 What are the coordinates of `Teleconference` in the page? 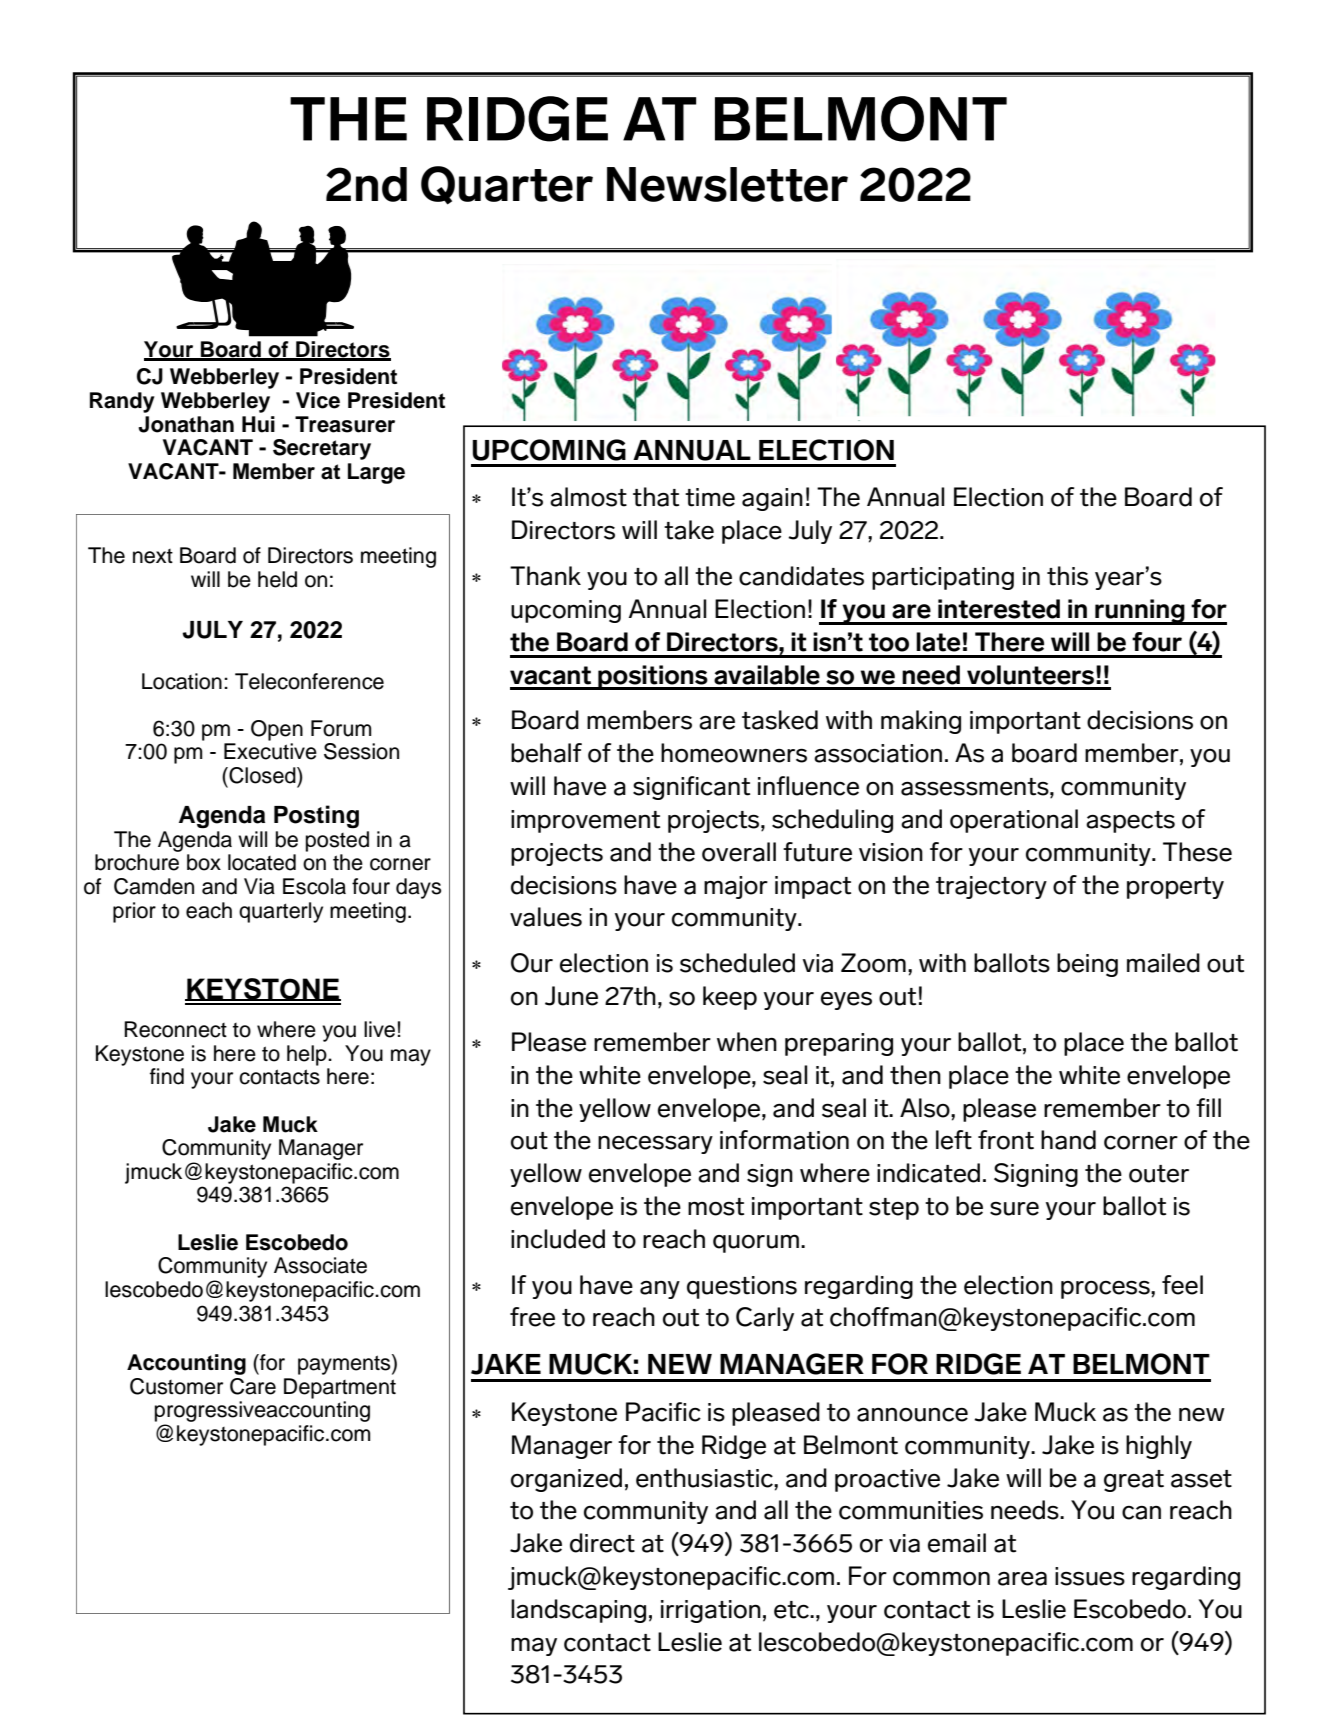 It's located at (309, 681).
